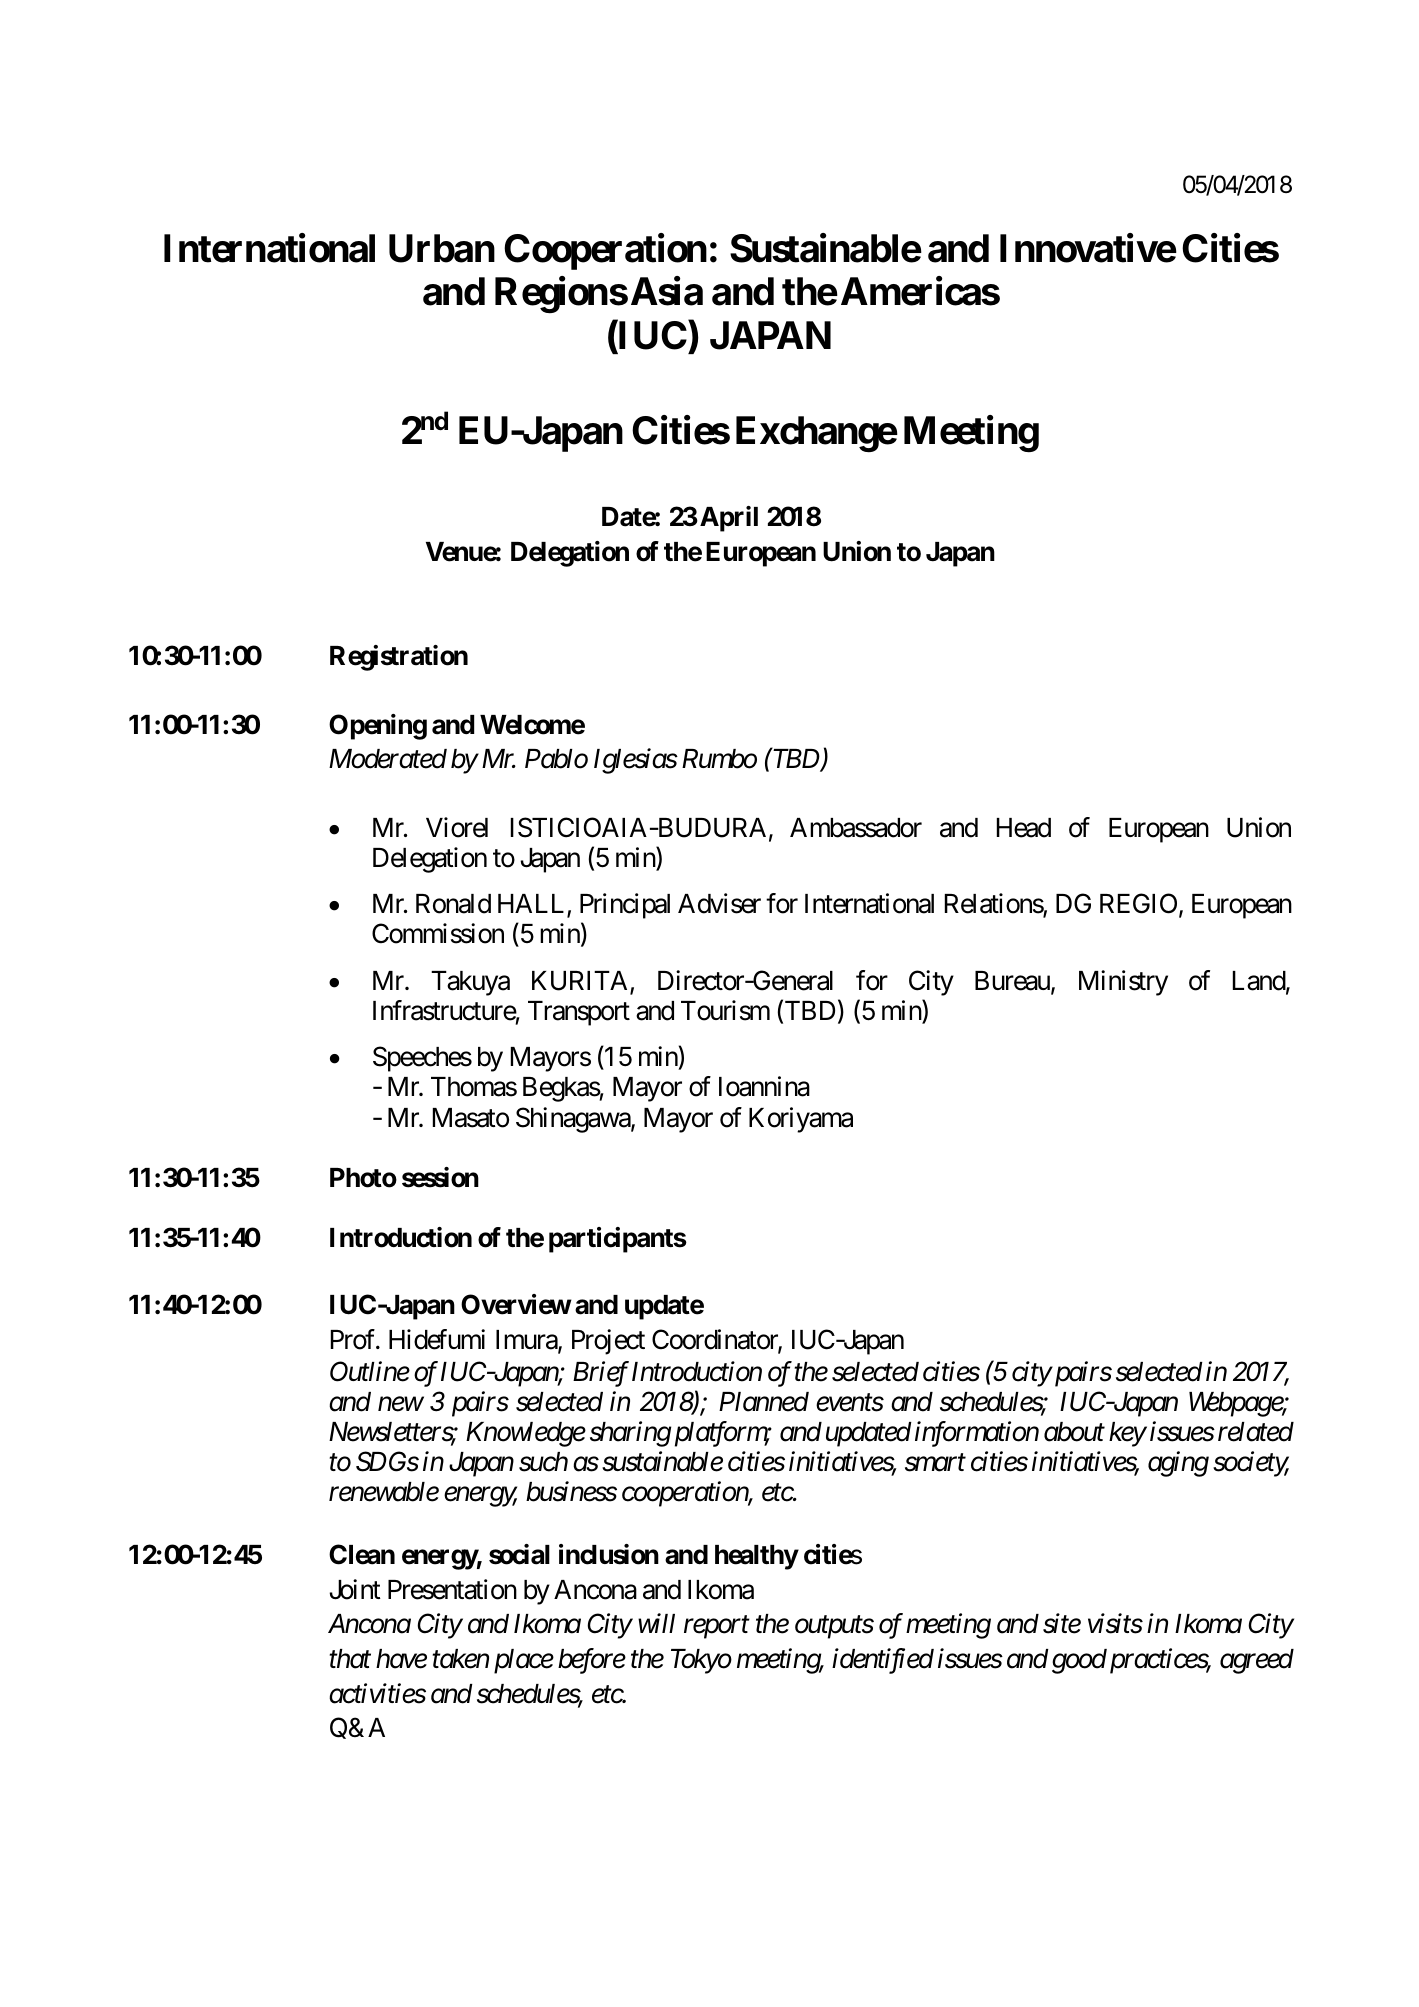 The image size is (1419, 2007). Describe the element at coordinates (399, 658) in the screenshot. I see `Registration` at that location.
